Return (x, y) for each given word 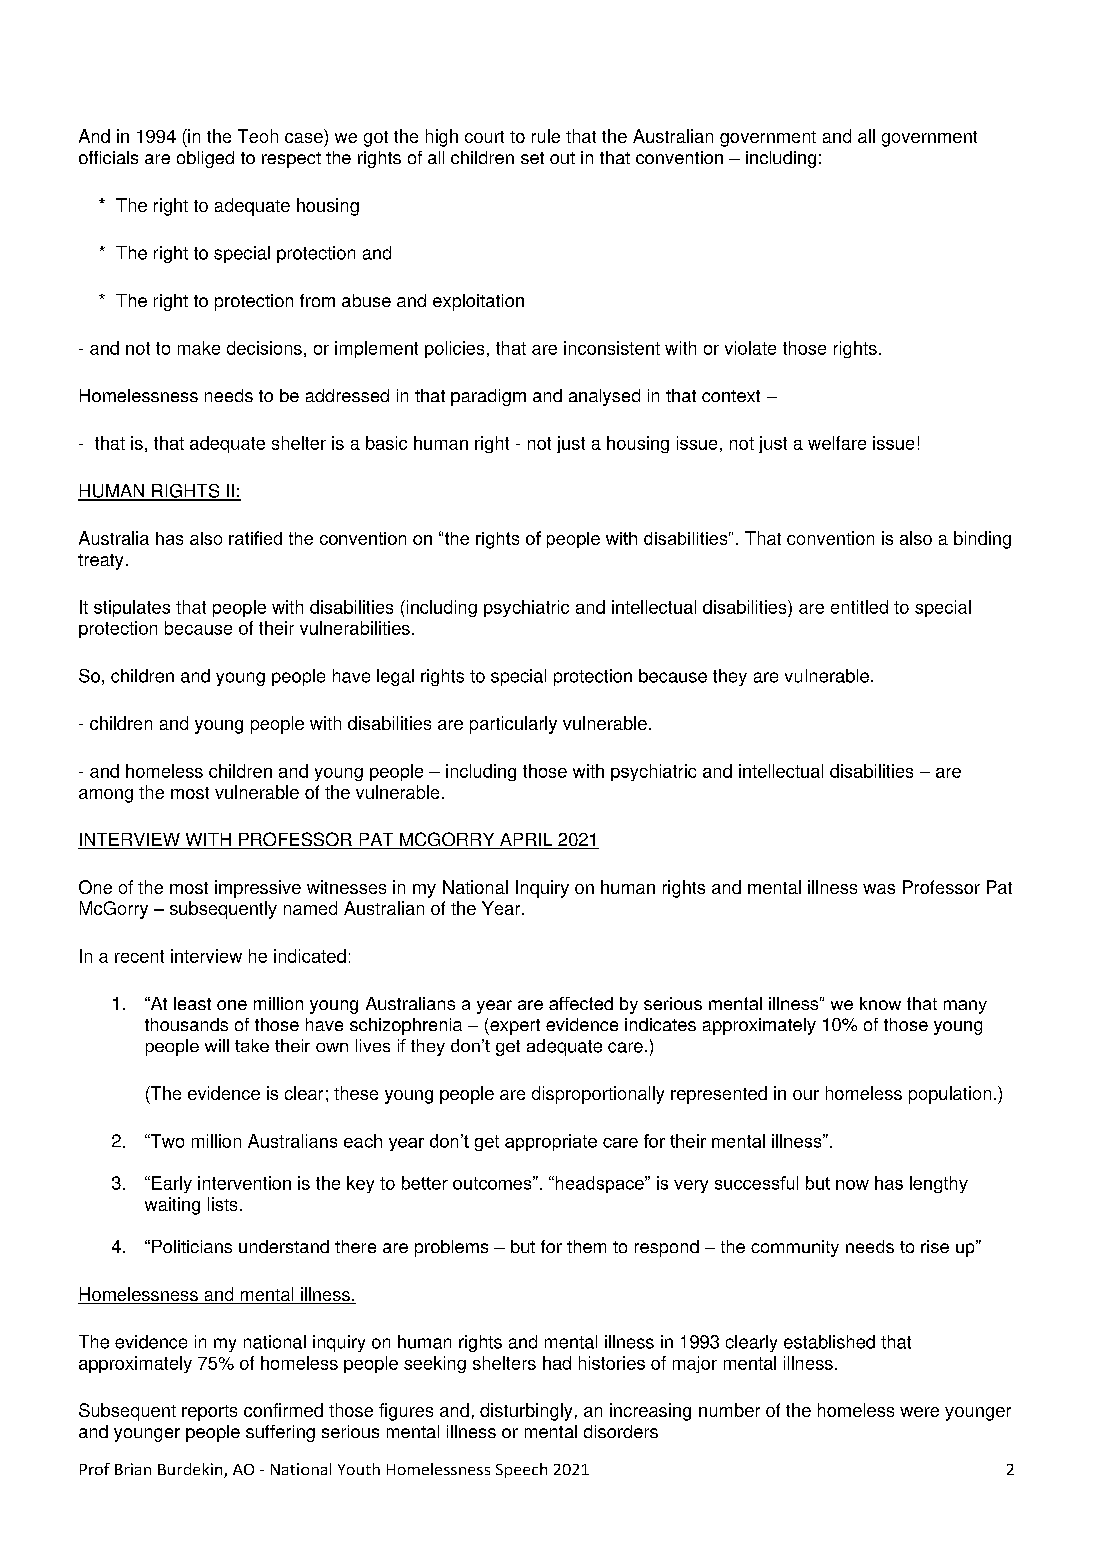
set (532, 158)
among (106, 796)
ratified (255, 538)
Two (166, 1141)
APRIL (526, 841)
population (950, 1095)
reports (209, 1413)
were (919, 1412)
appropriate (551, 1142)
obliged (205, 159)
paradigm (488, 397)
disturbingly (526, 1412)
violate (750, 348)
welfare (837, 443)
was (879, 889)
